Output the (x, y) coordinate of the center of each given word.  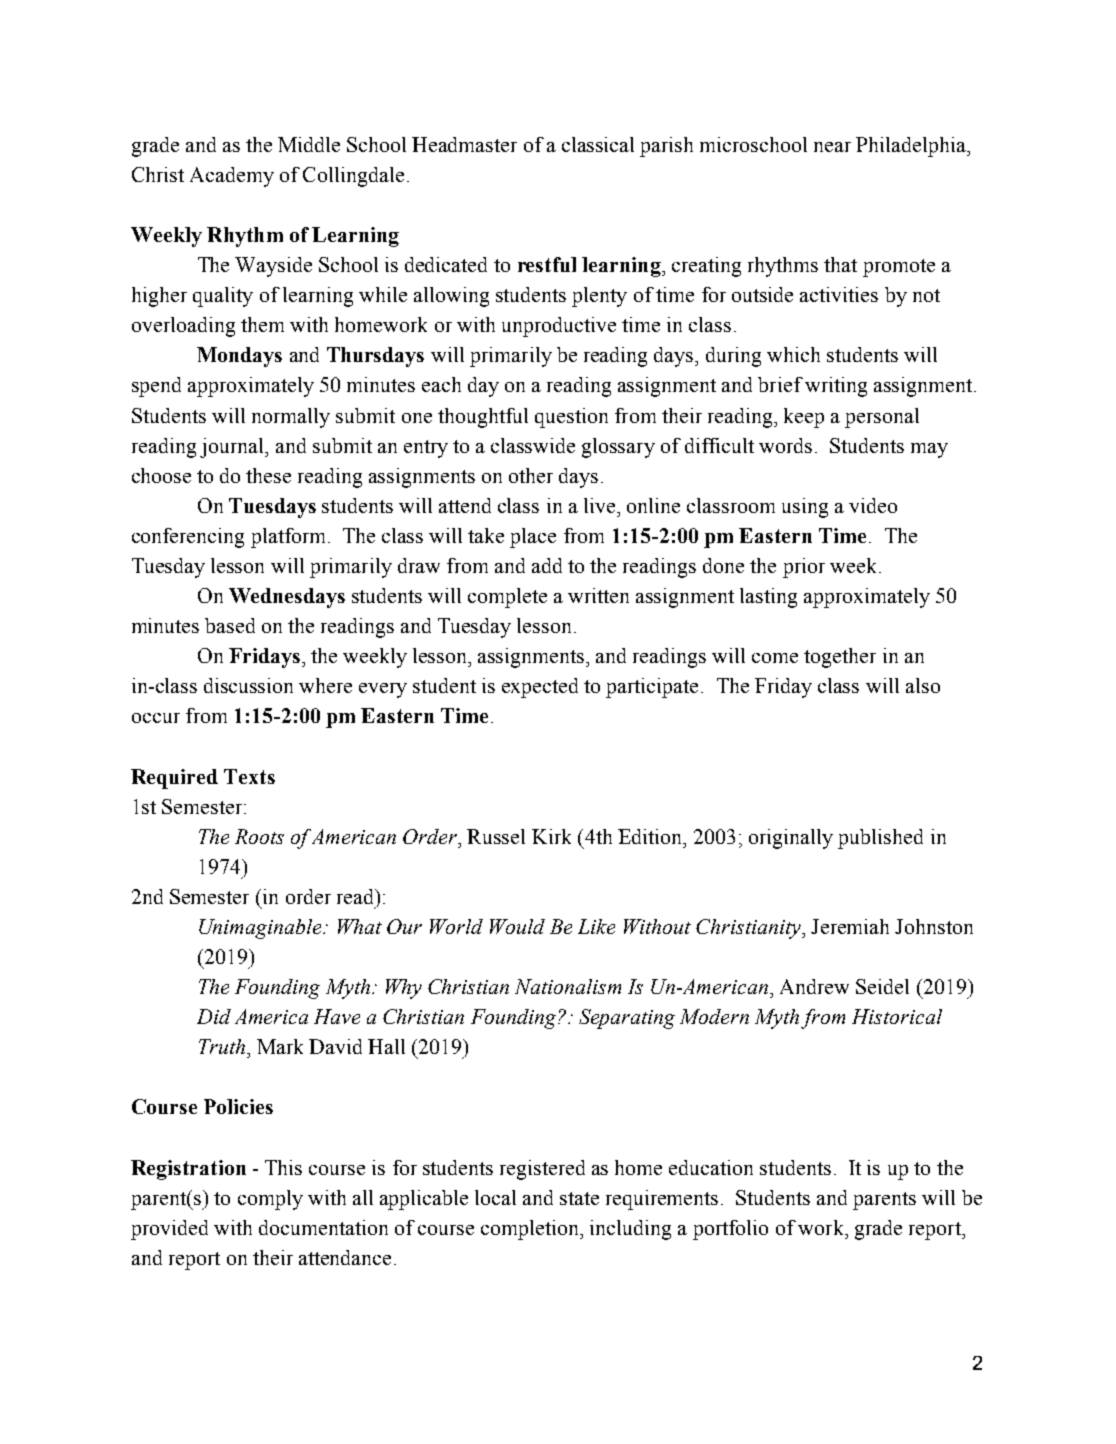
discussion (248, 685)
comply (270, 1200)
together (840, 658)
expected (540, 688)
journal (233, 448)
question (571, 418)
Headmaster (464, 144)
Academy (232, 177)
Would (517, 926)
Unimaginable (261, 929)
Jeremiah (850, 926)
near (832, 147)
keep (804, 418)
